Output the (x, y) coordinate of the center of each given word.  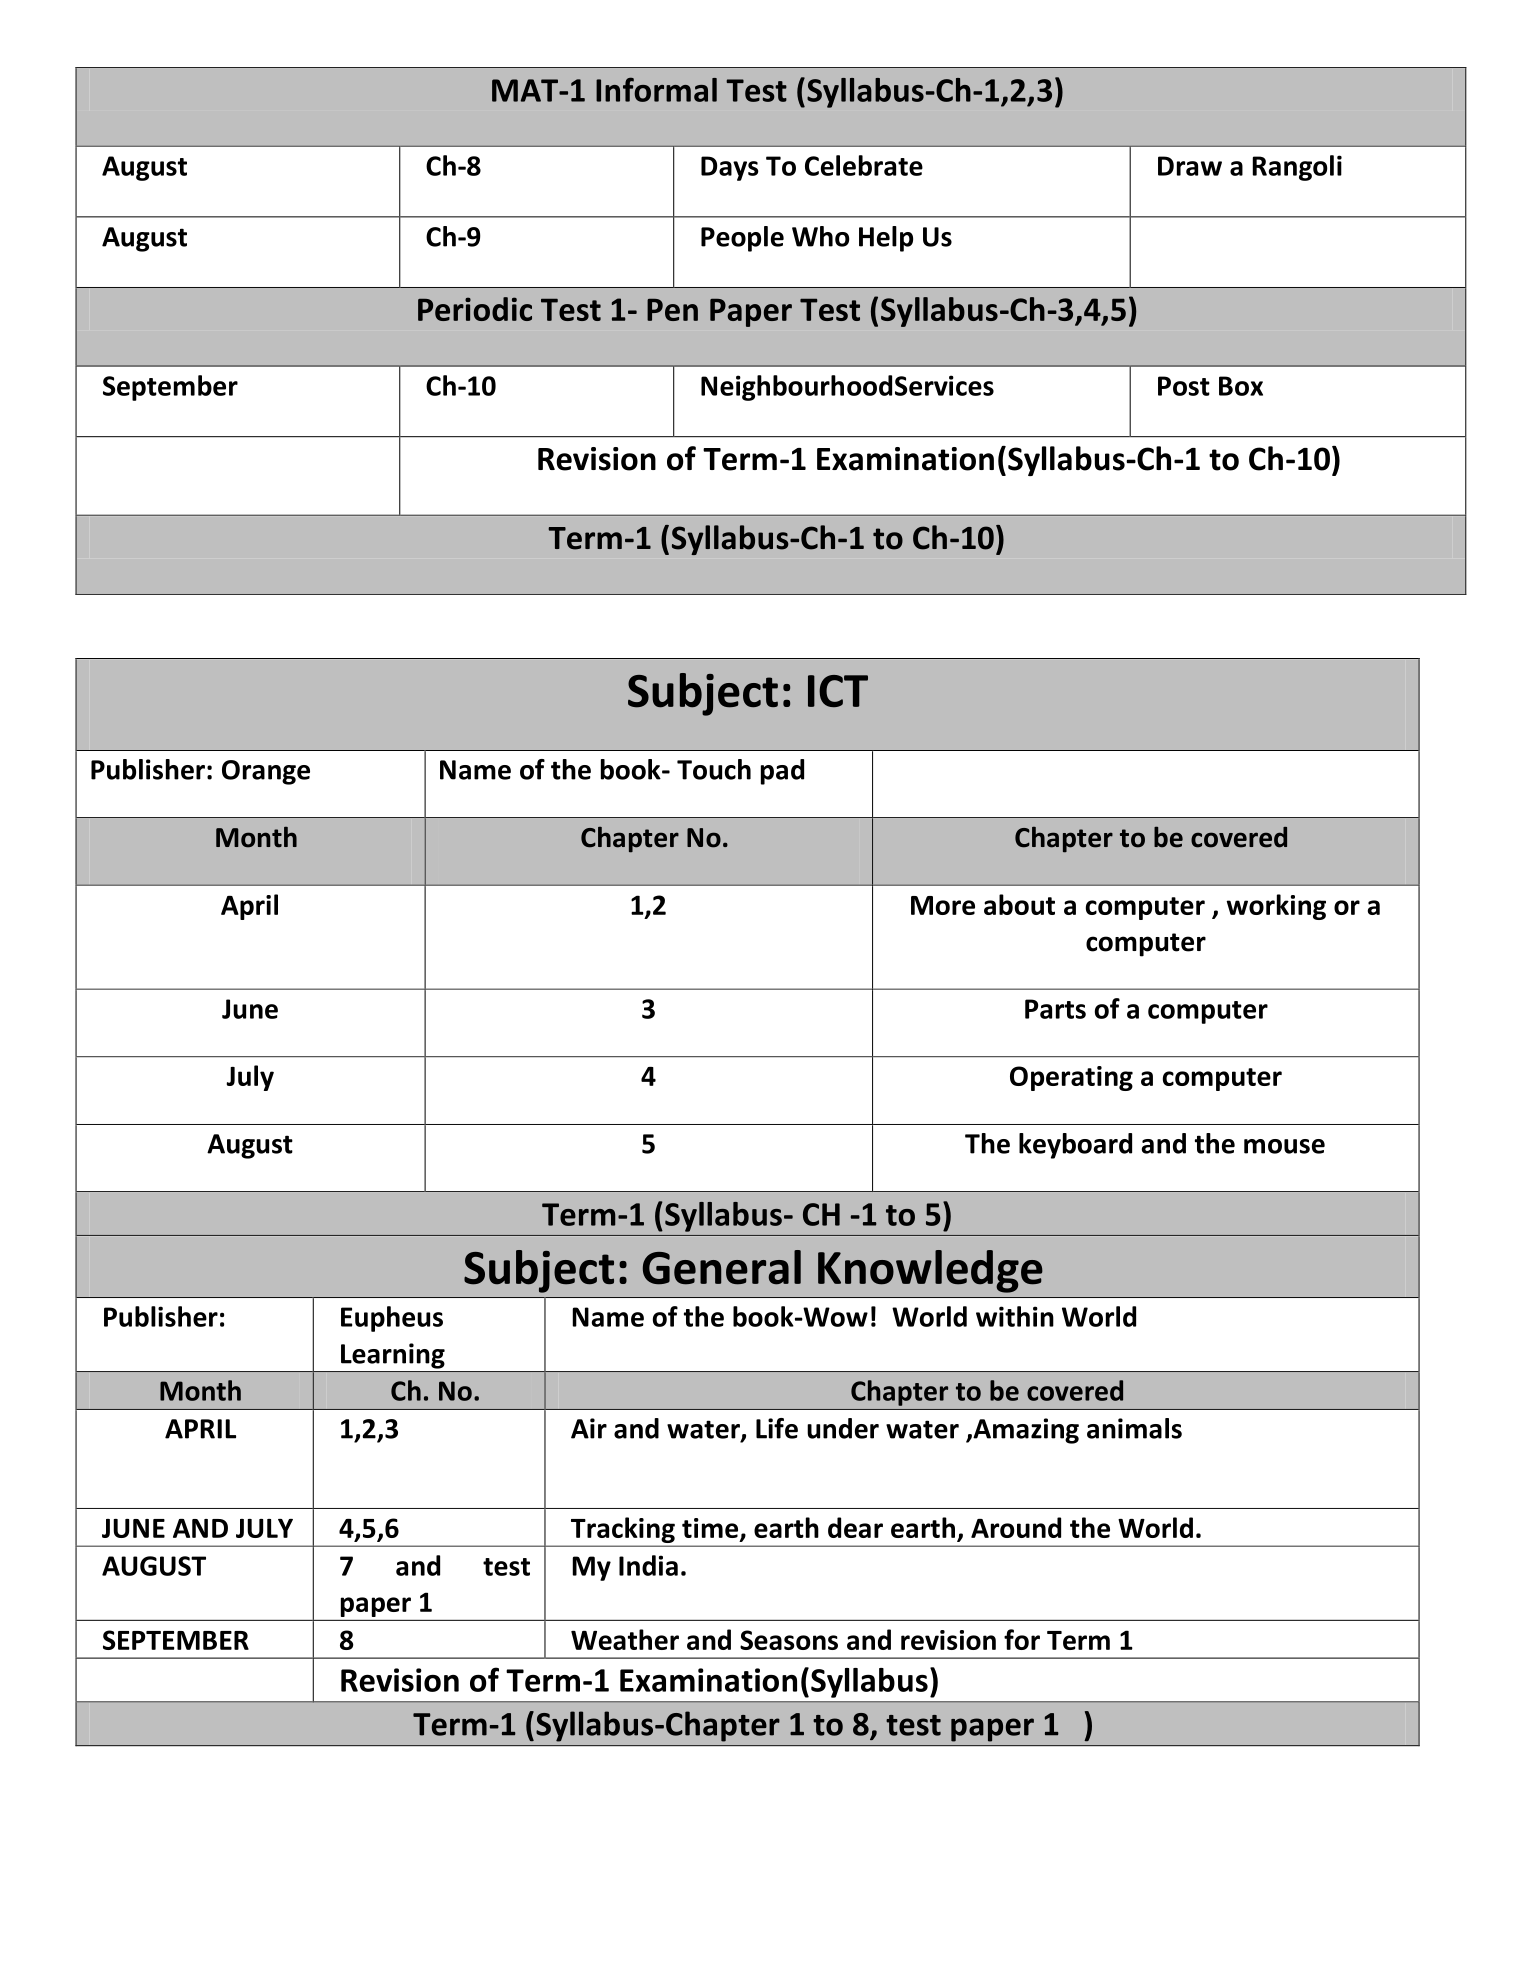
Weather (625, 1639)
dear (855, 1527)
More (943, 905)
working (1276, 907)
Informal (656, 89)
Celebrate (864, 165)
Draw (1190, 166)
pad (782, 772)
